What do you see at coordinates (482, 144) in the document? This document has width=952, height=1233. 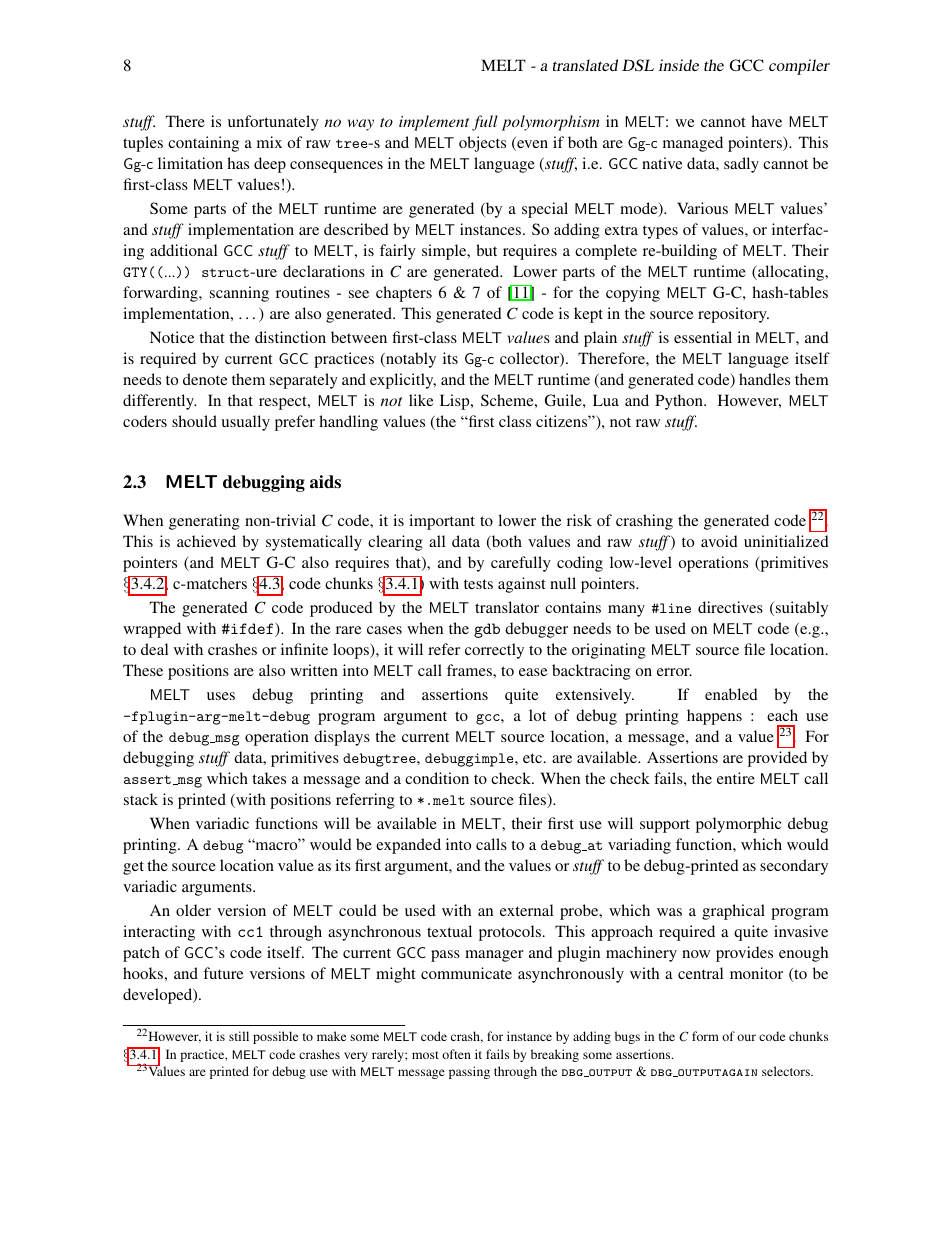 I see `objects` at bounding box center [482, 144].
